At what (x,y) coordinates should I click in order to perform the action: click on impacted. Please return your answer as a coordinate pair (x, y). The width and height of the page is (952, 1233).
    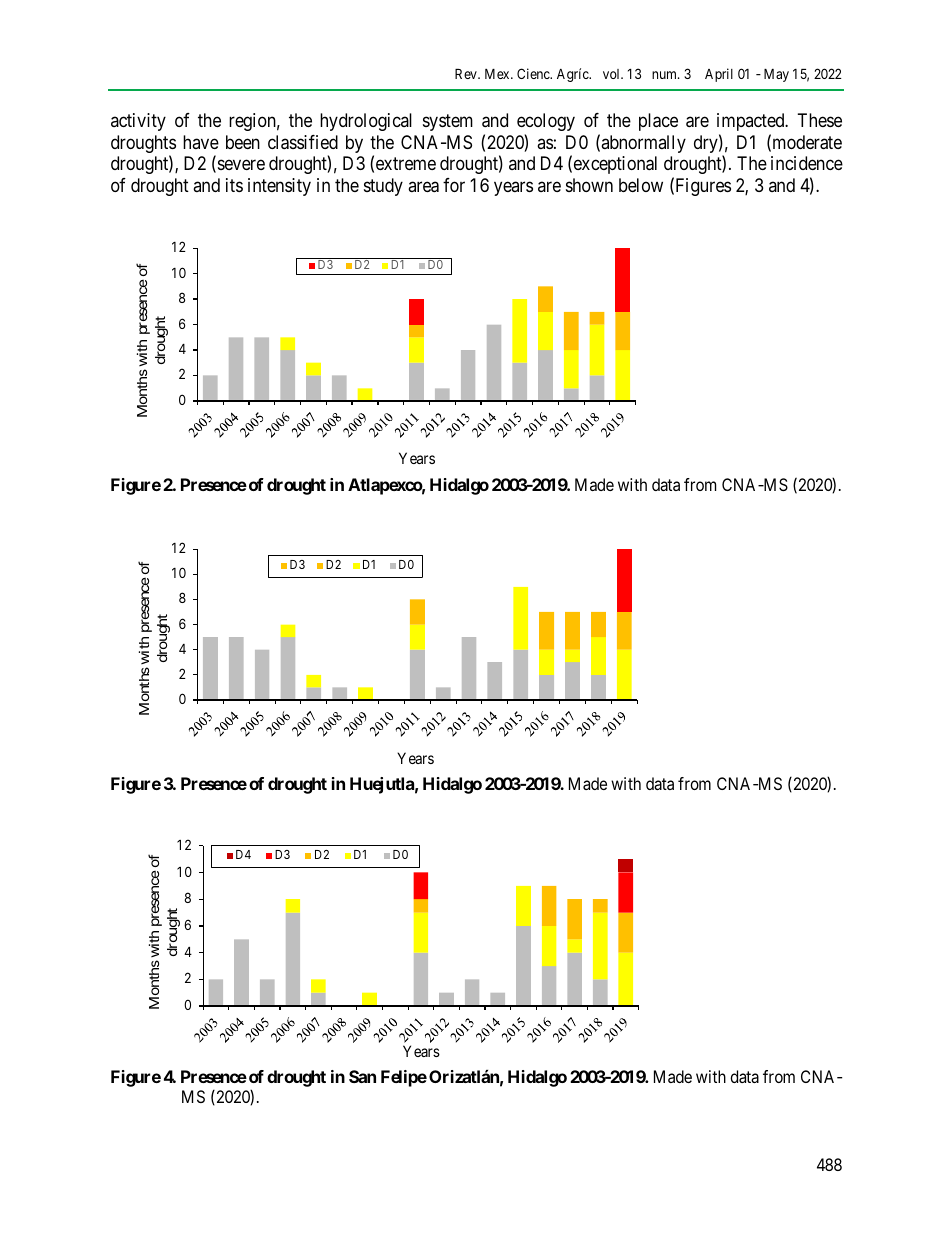
    Looking at the image, I should click on (752, 122).
